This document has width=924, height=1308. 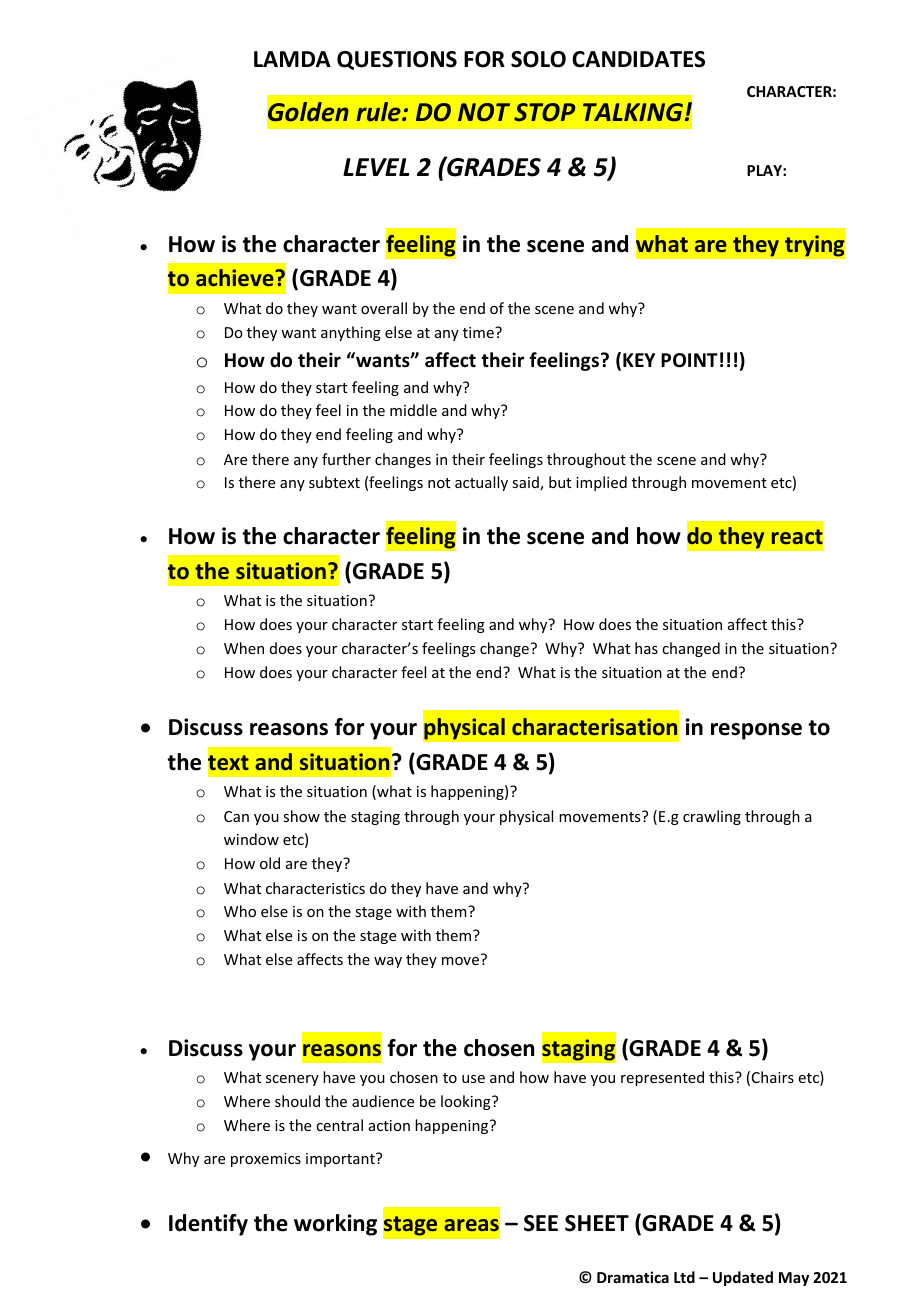 What do you see at coordinates (638, 59) in the document?
I see `CANDIDATES` at bounding box center [638, 59].
